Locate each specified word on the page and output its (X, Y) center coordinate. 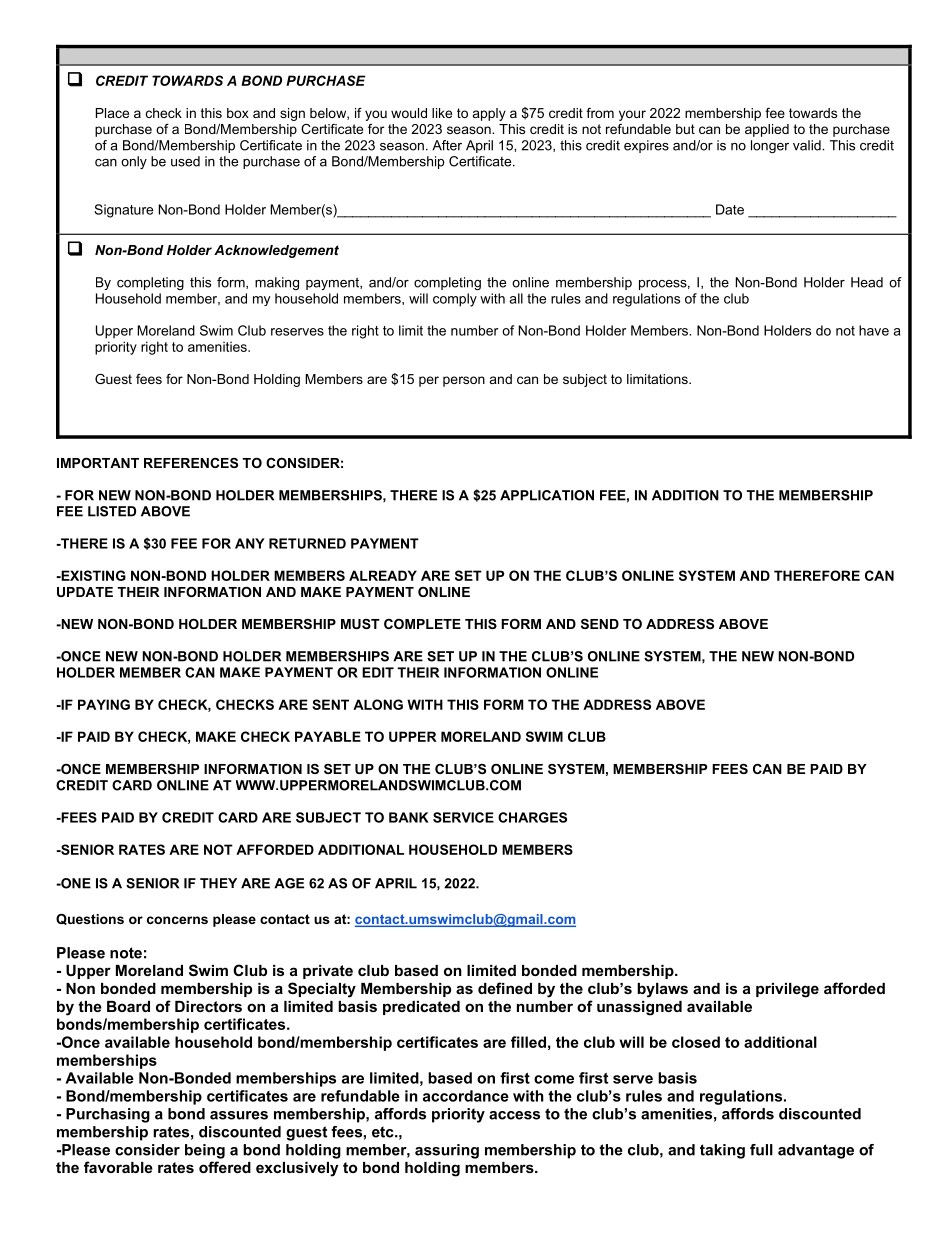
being (205, 1151)
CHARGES (532, 817)
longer (770, 146)
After (447, 145)
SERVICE (463, 817)
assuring (447, 1151)
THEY (218, 883)
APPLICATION (547, 495)
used (185, 161)
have (874, 330)
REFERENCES (191, 463)
